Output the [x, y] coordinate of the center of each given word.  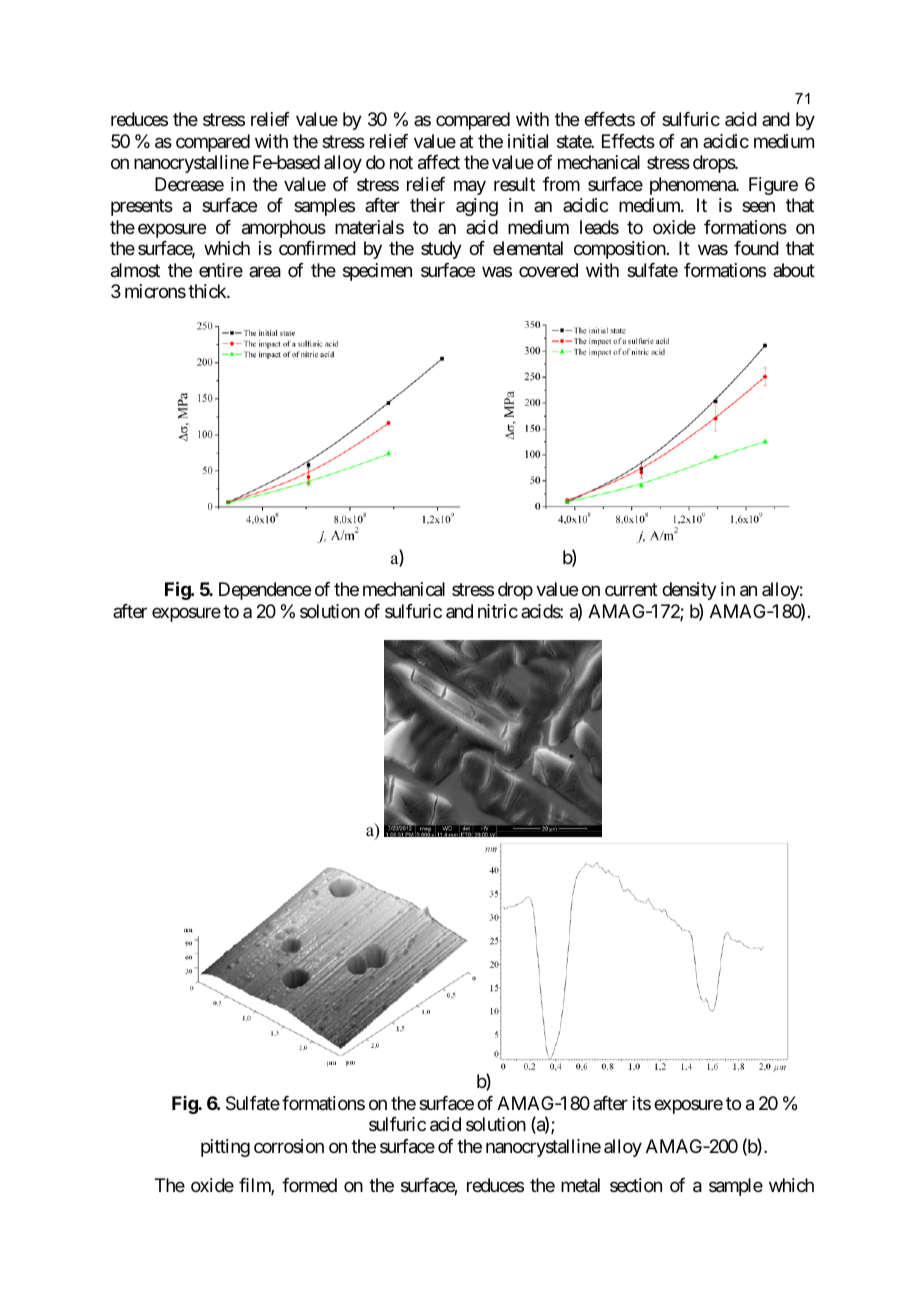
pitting [225, 1148]
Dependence [265, 591]
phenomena [693, 186]
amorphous [284, 229]
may [470, 187]
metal [580, 1185]
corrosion [289, 1146]
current [631, 590]
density [689, 591]
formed [309, 1185]
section [636, 1185]
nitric [498, 611]
